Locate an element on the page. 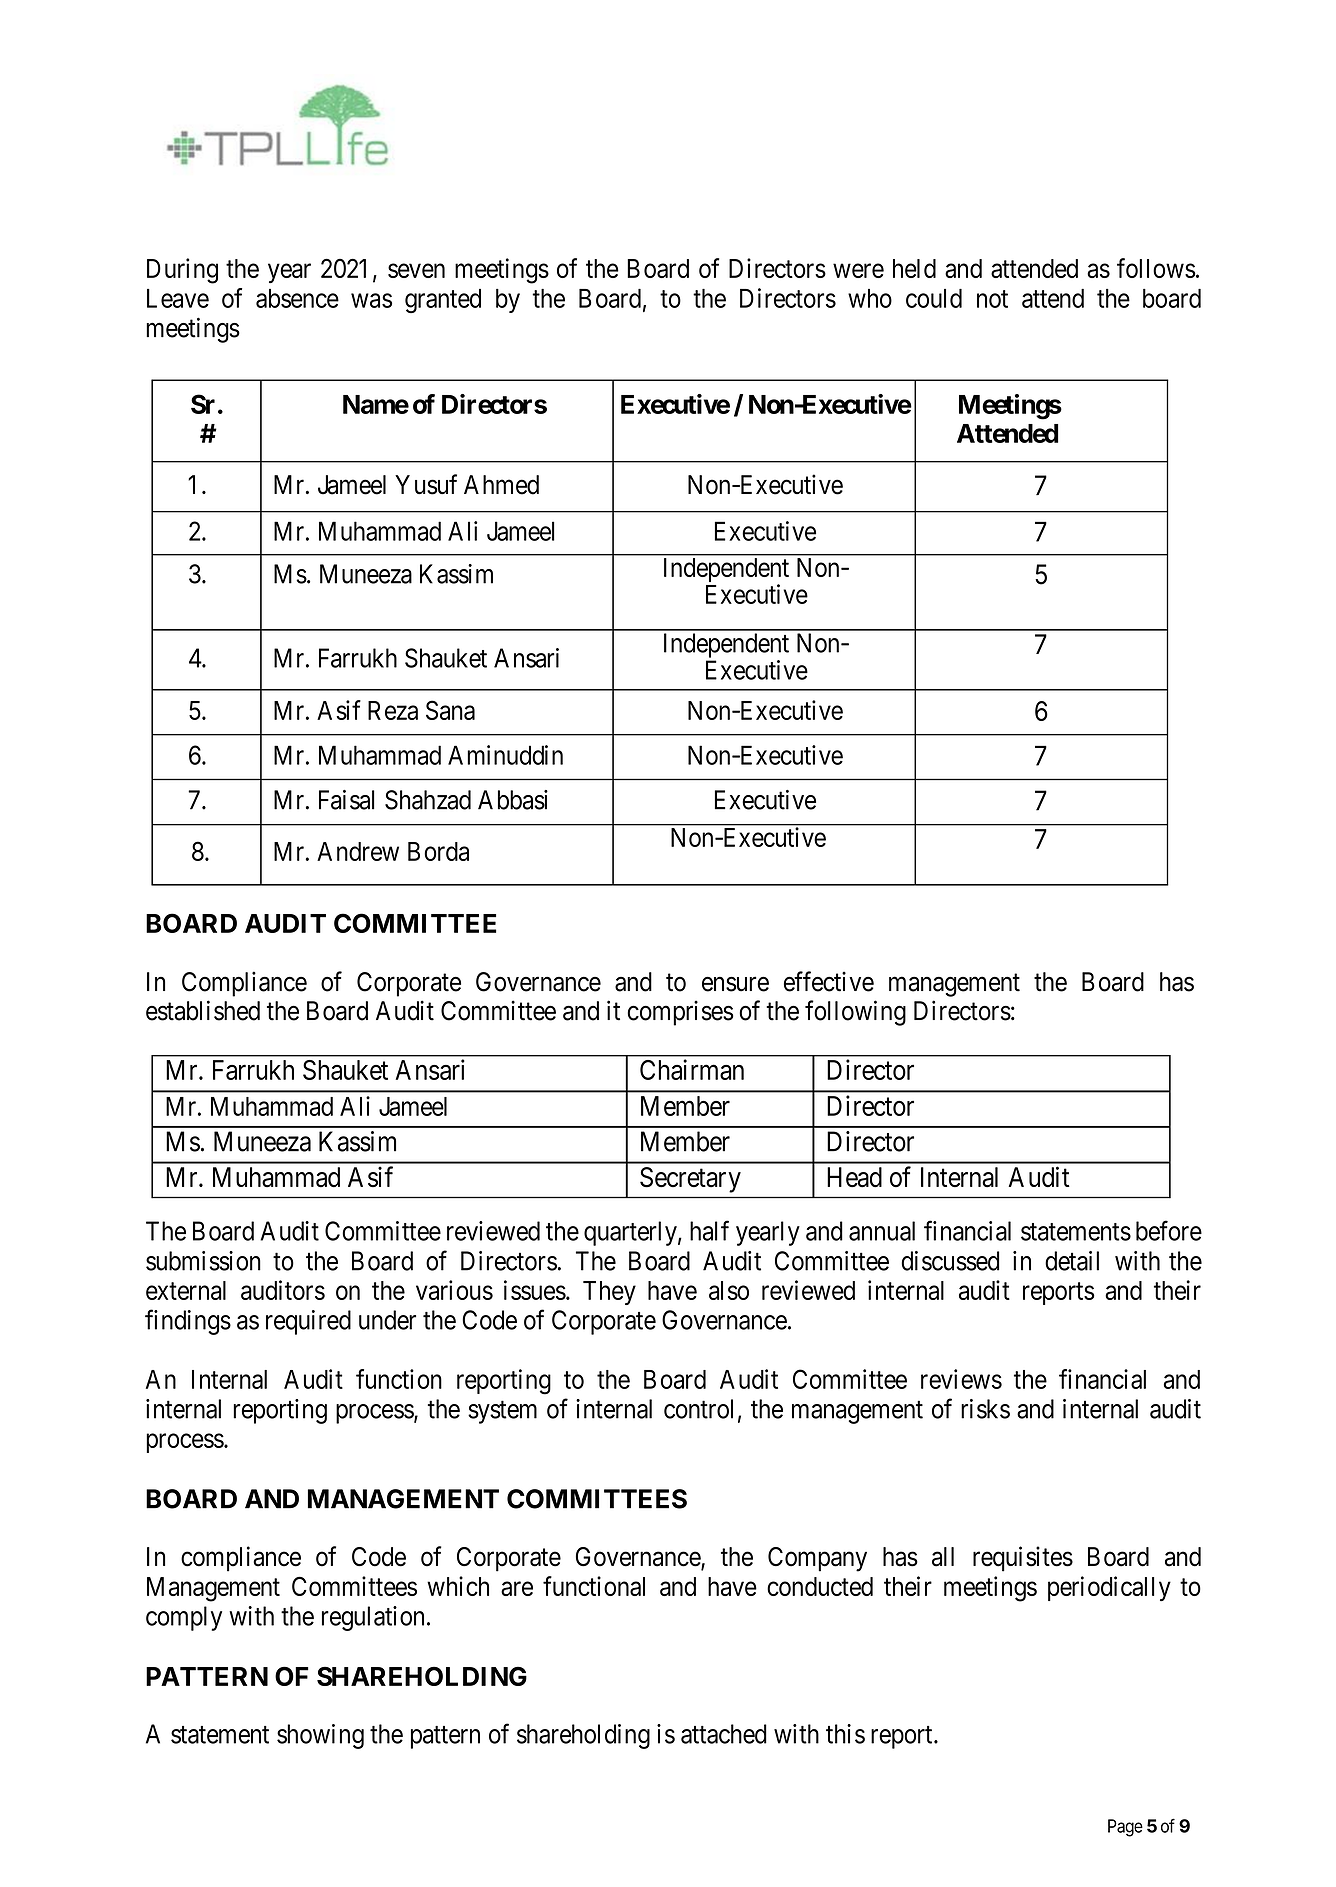 The image size is (1336, 1887). Faisal is located at coordinates (346, 800).
